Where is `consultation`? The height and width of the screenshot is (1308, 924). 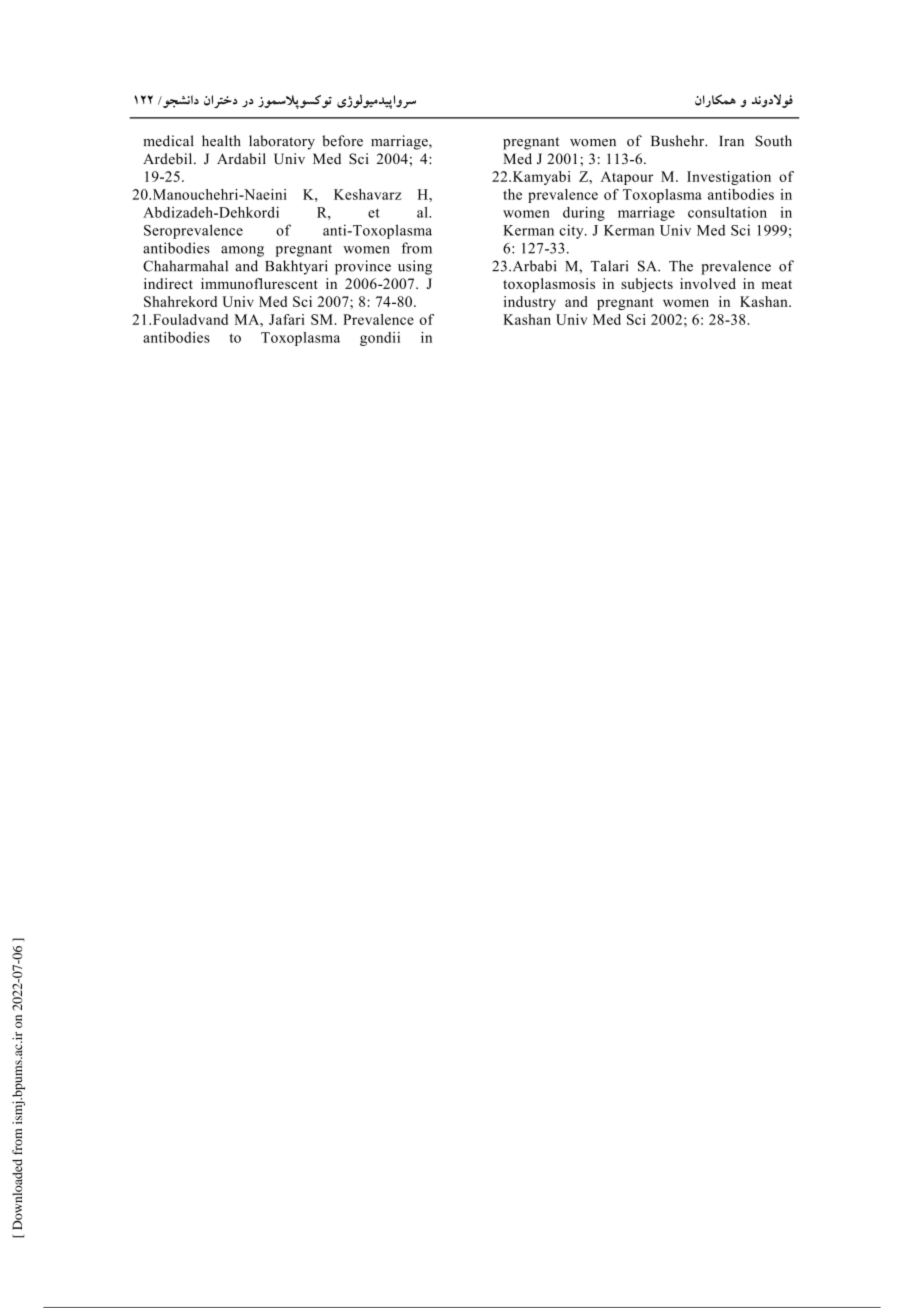 consultation is located at coordinates (727, 212).
